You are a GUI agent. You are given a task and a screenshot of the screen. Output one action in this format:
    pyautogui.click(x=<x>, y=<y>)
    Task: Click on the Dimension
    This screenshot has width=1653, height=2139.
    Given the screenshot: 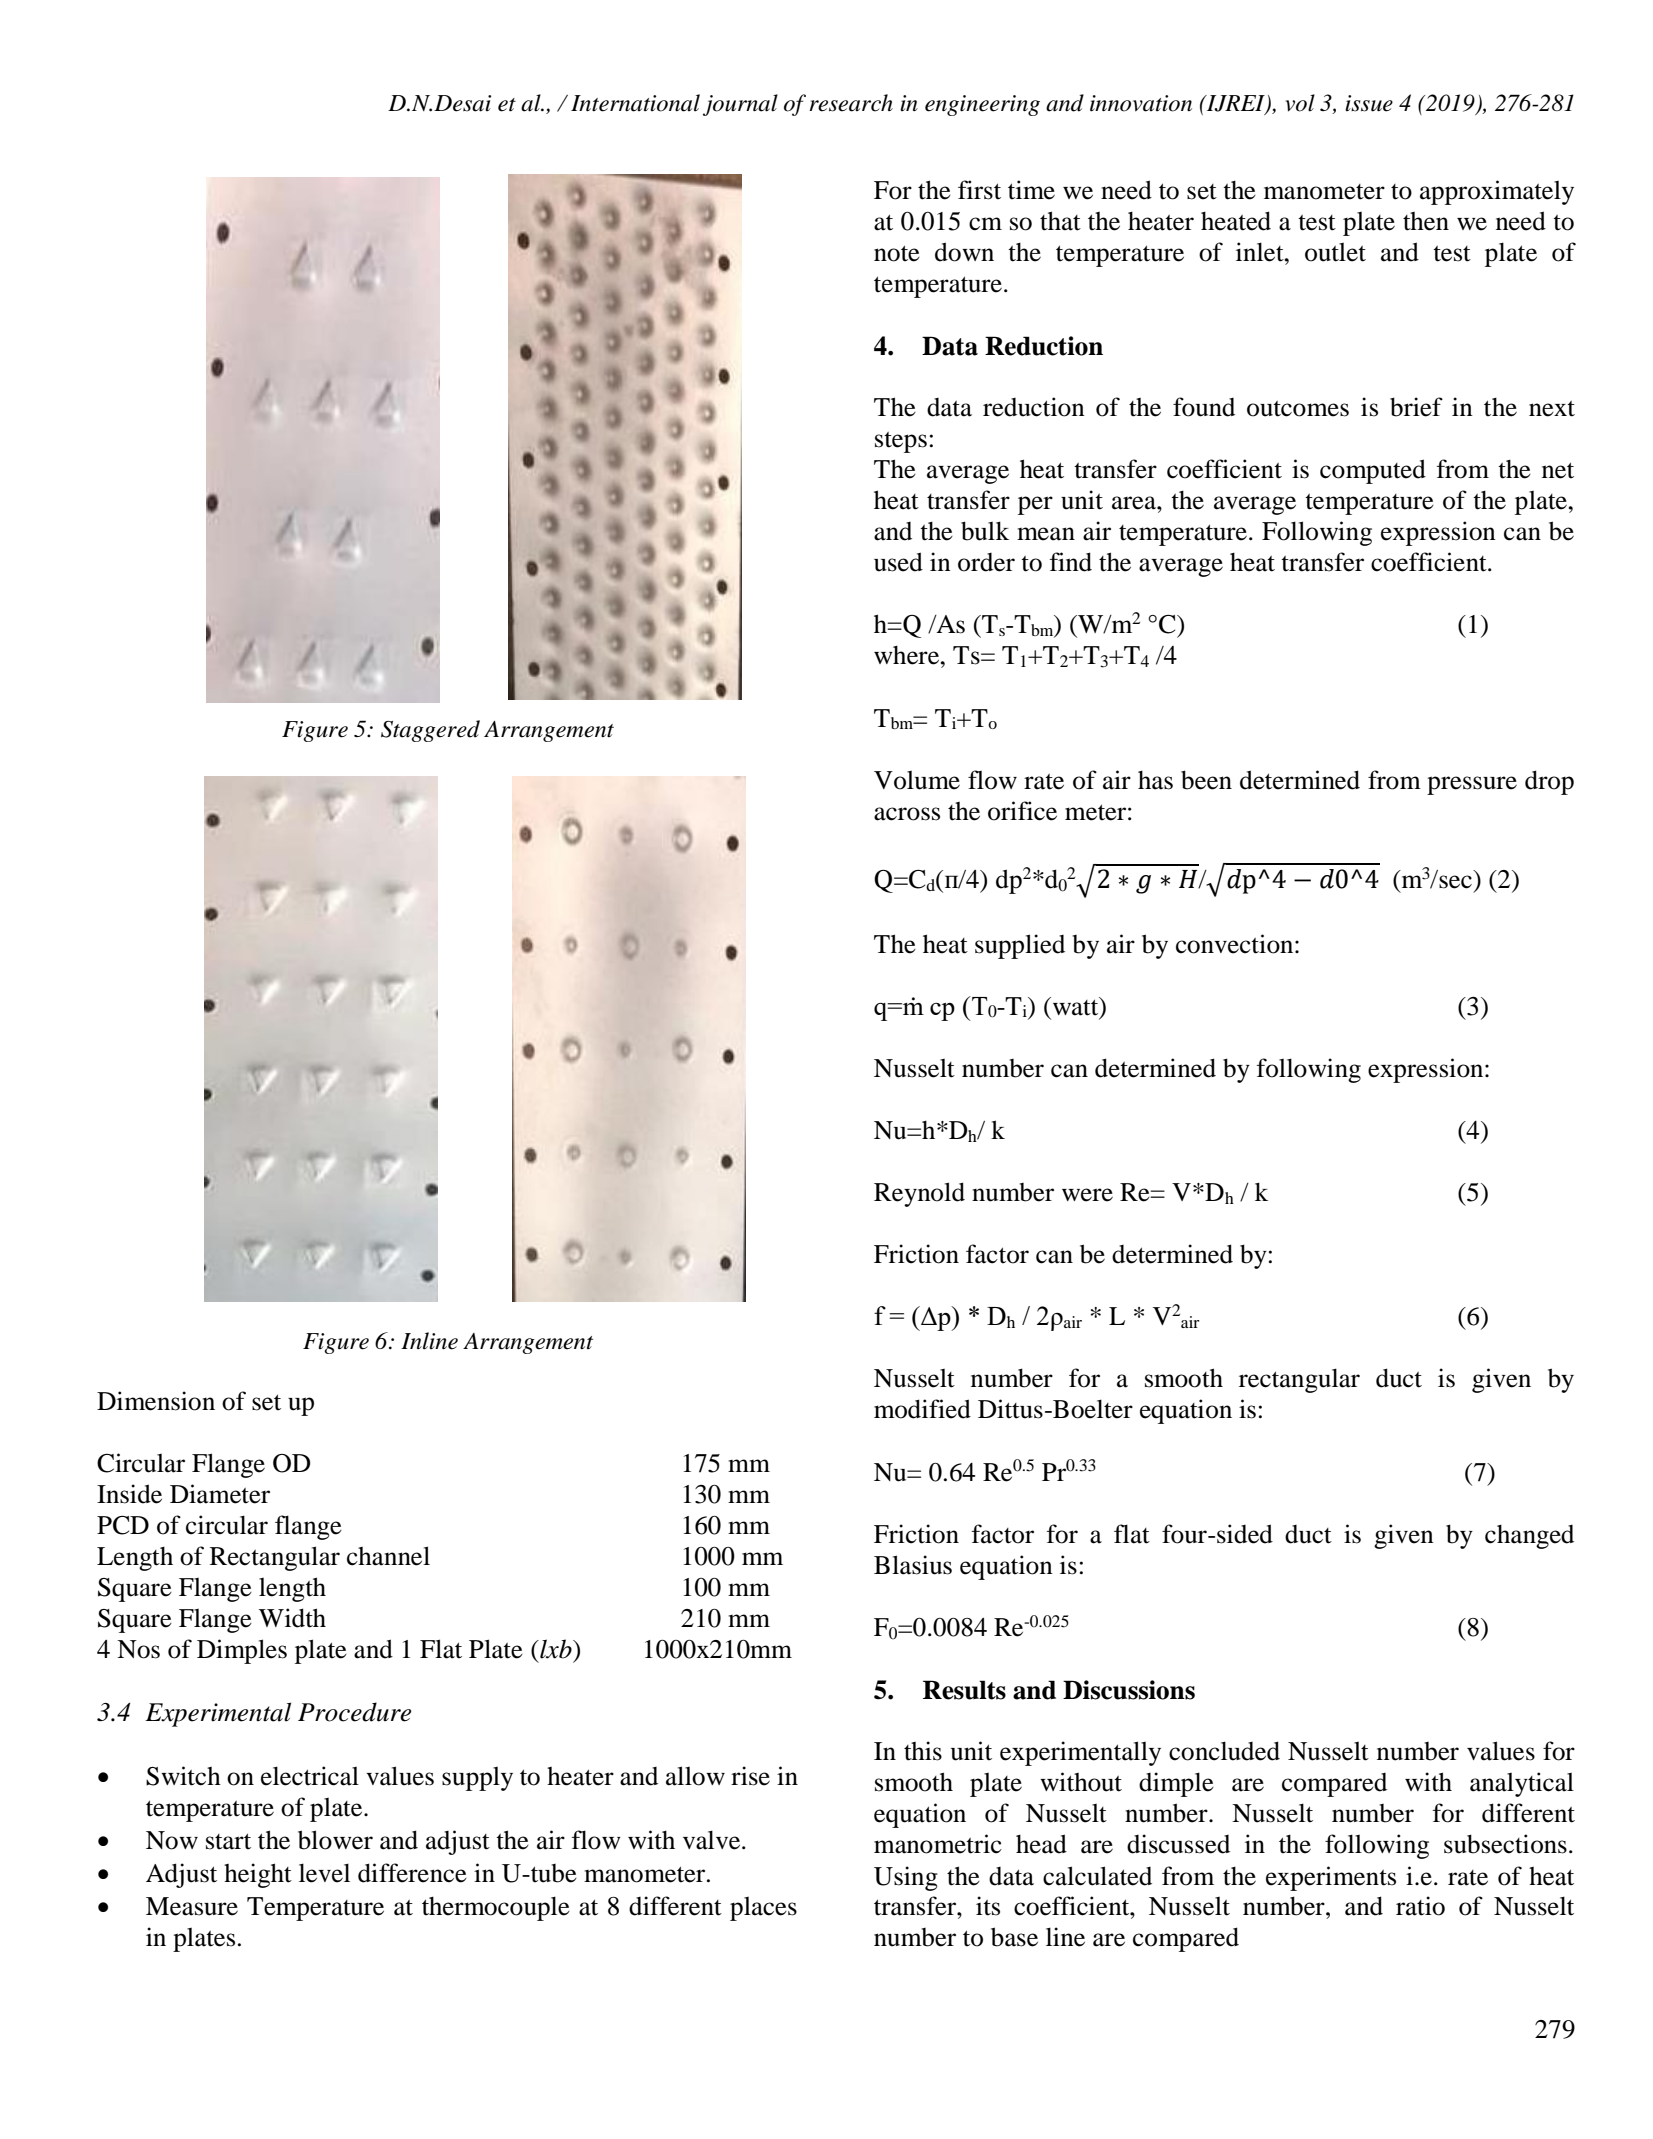 What is the action you would take?
    pyautogui.click(x=156, y=1401)
